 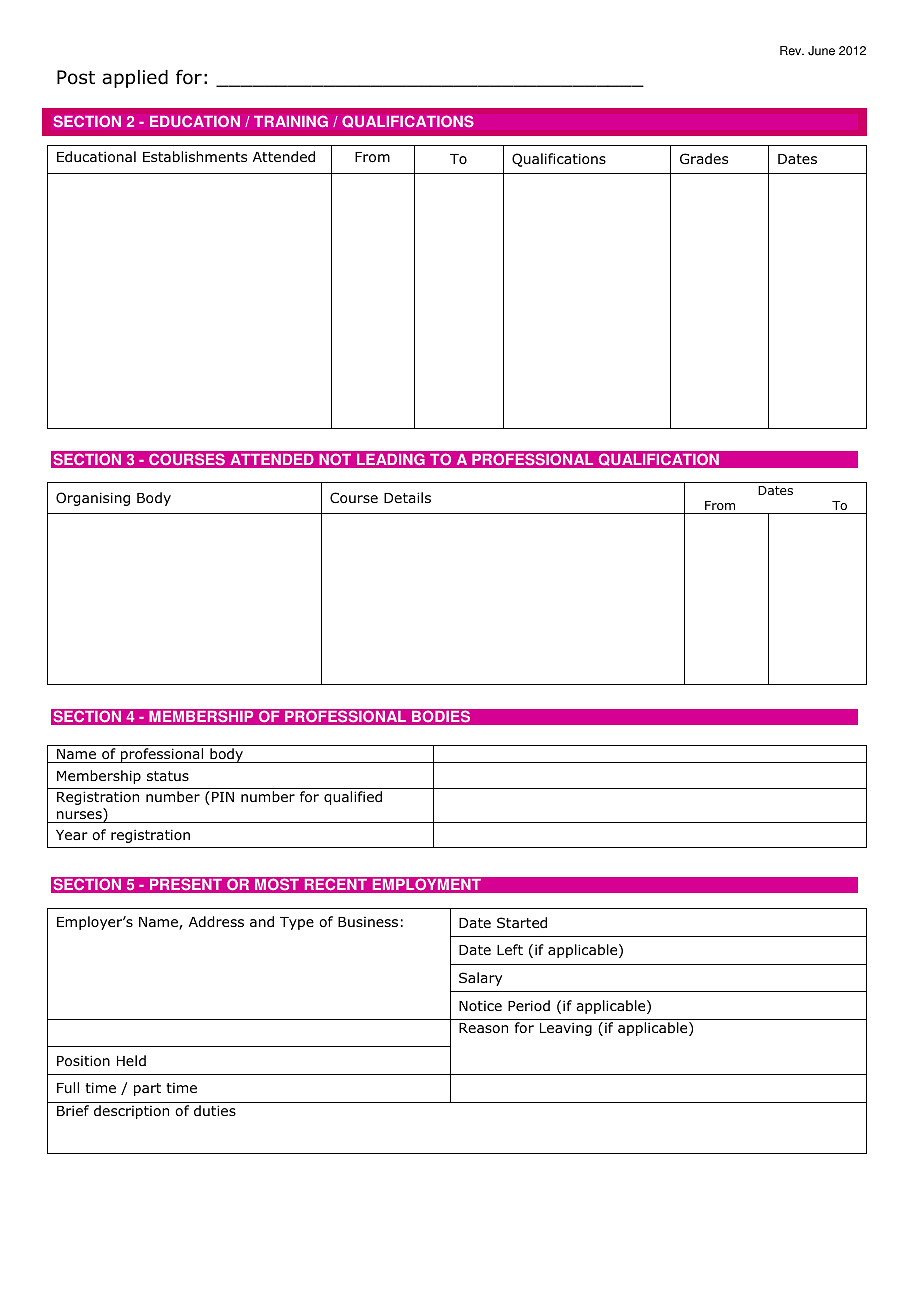 What do you see at coordinates (821, 51) in the screenshot?
I see `June` at bounding box center [821, 51].
